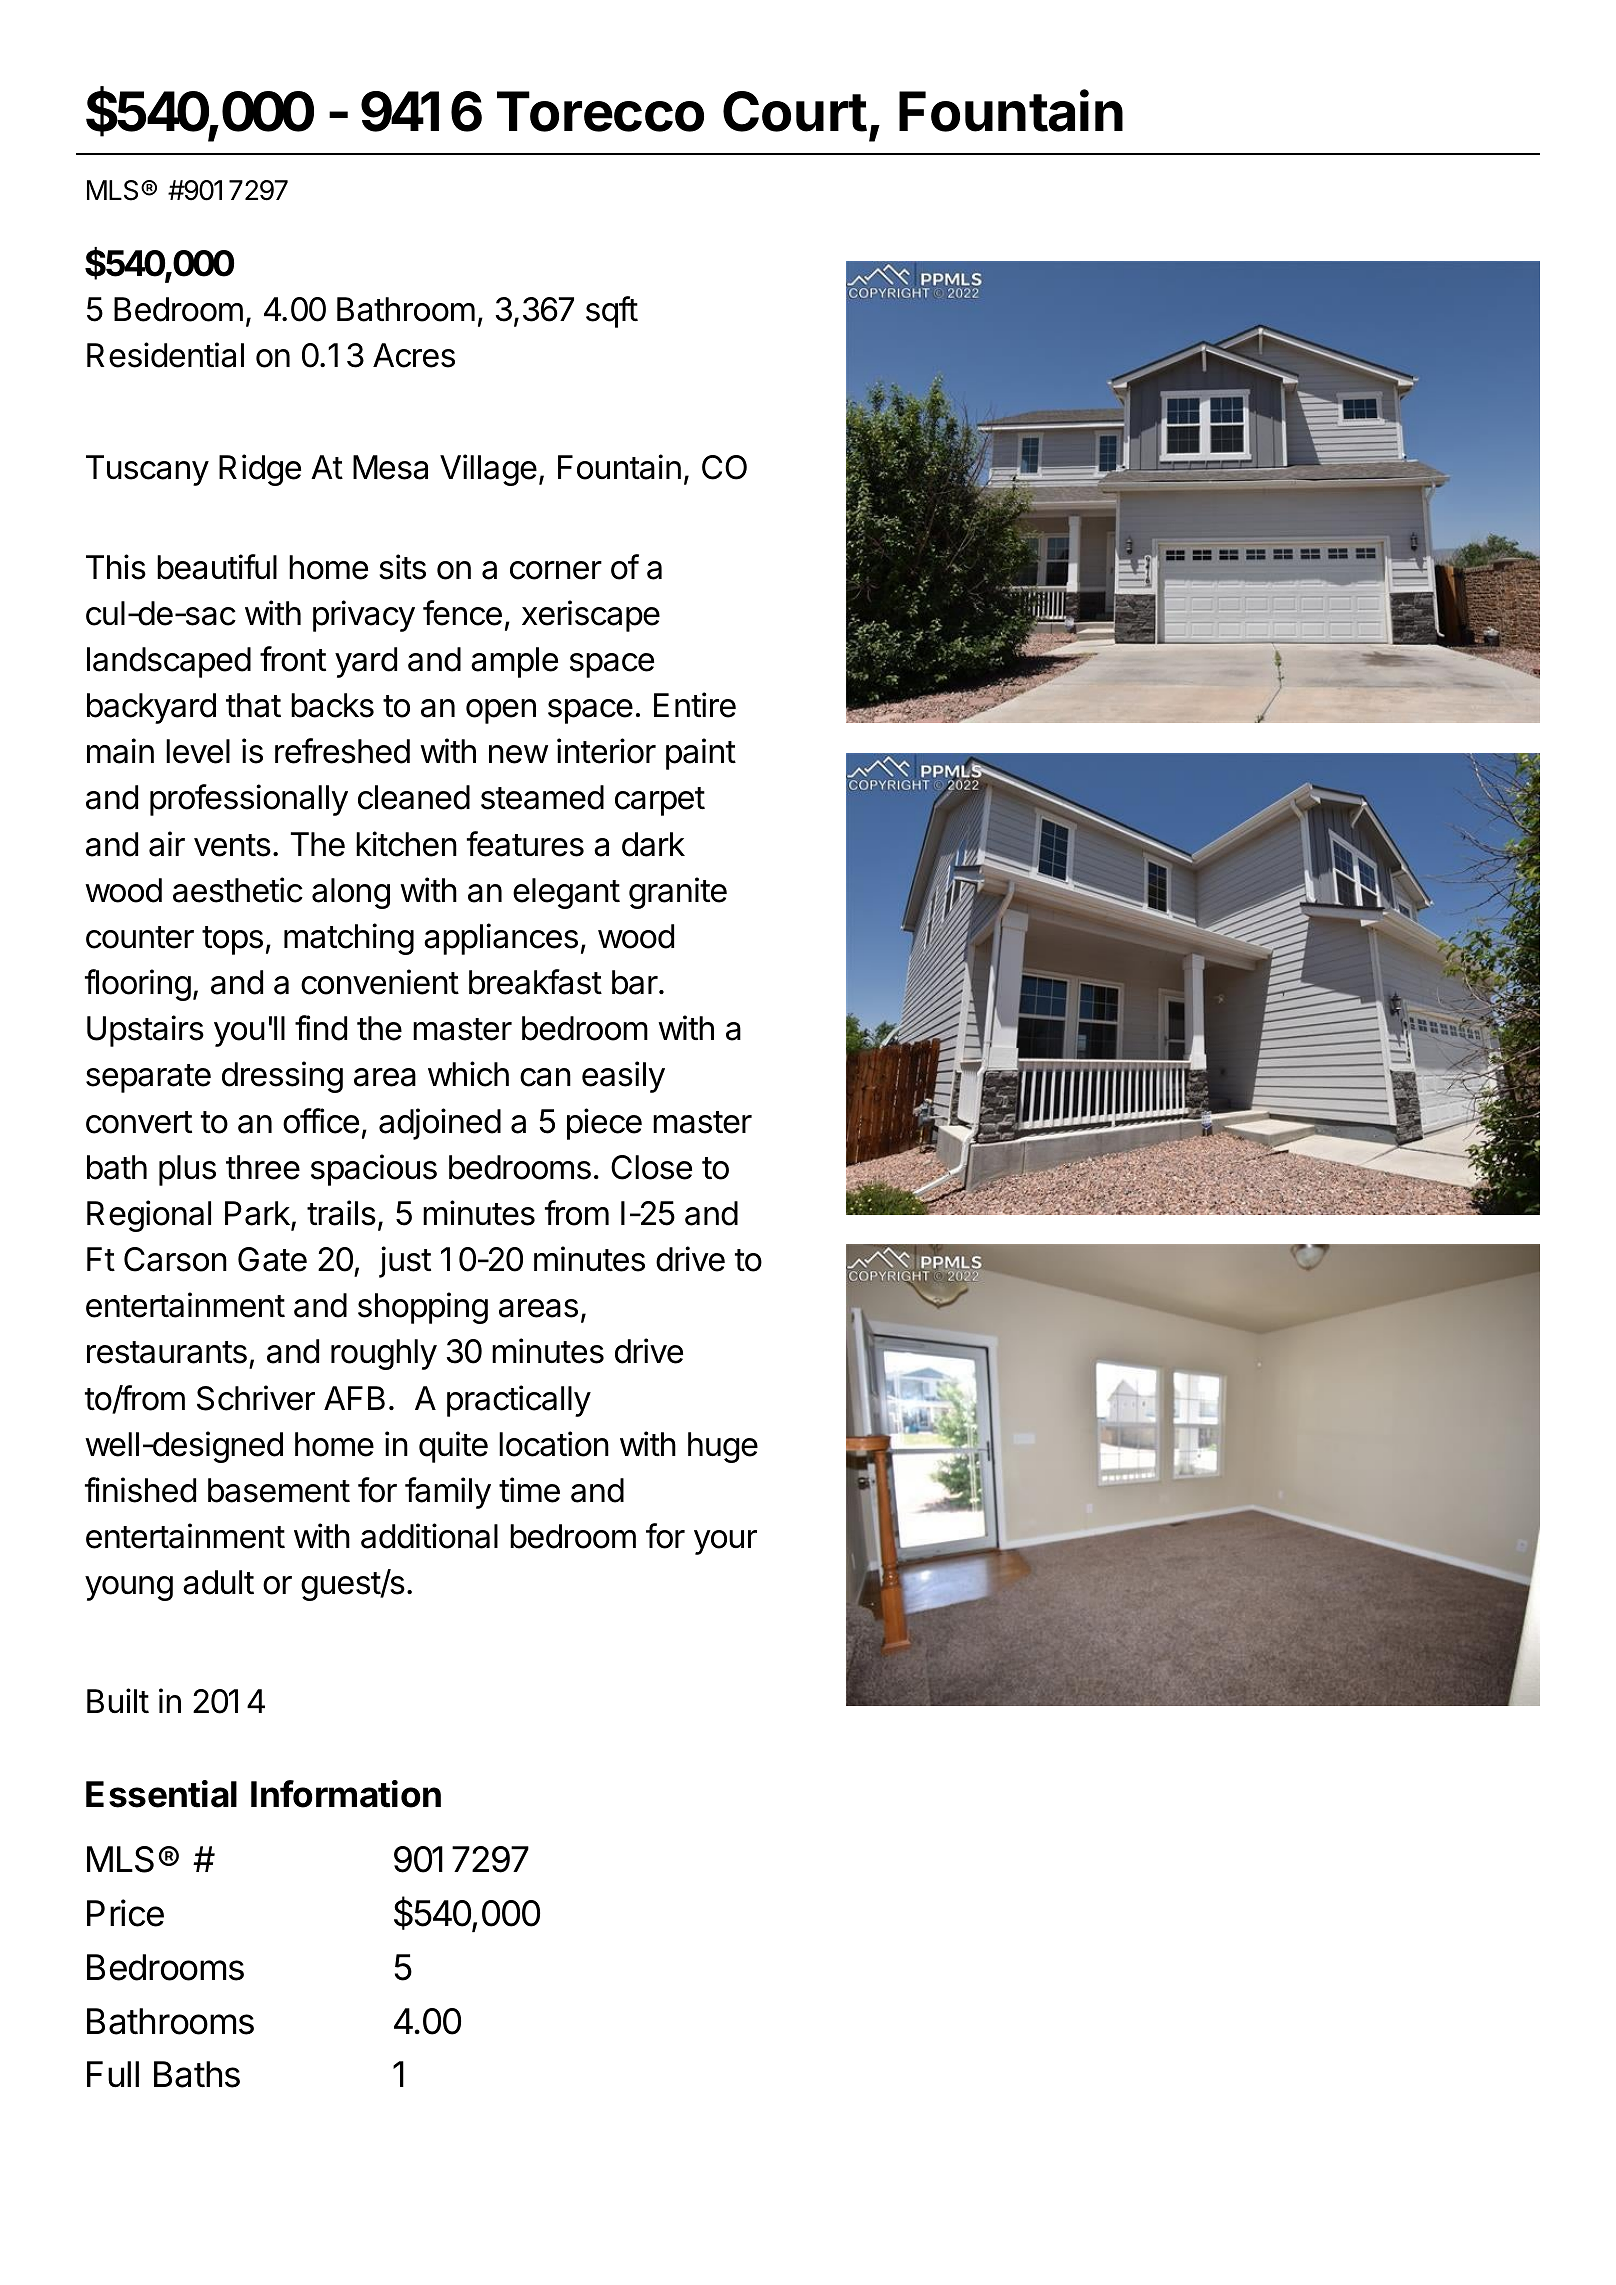  What do you see at coordinates (165, 355) in the screenshot?
I see `Residential` at bounding box center [165, 355].
